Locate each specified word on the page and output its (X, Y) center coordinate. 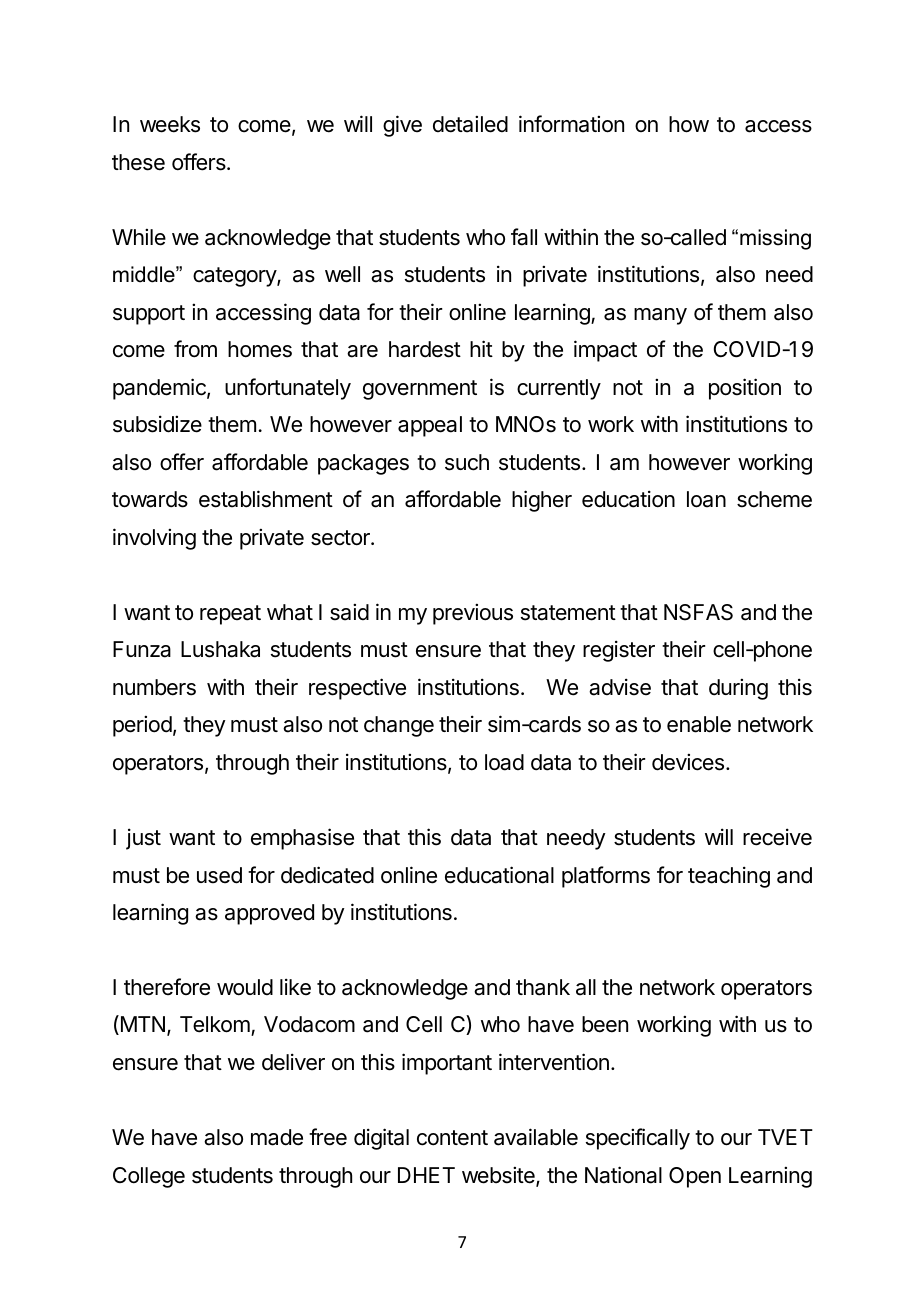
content (452, 1138)
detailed (470, 124)
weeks (170, 124)
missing (775, 239)
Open (695, 1177)
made (277, 1137)
